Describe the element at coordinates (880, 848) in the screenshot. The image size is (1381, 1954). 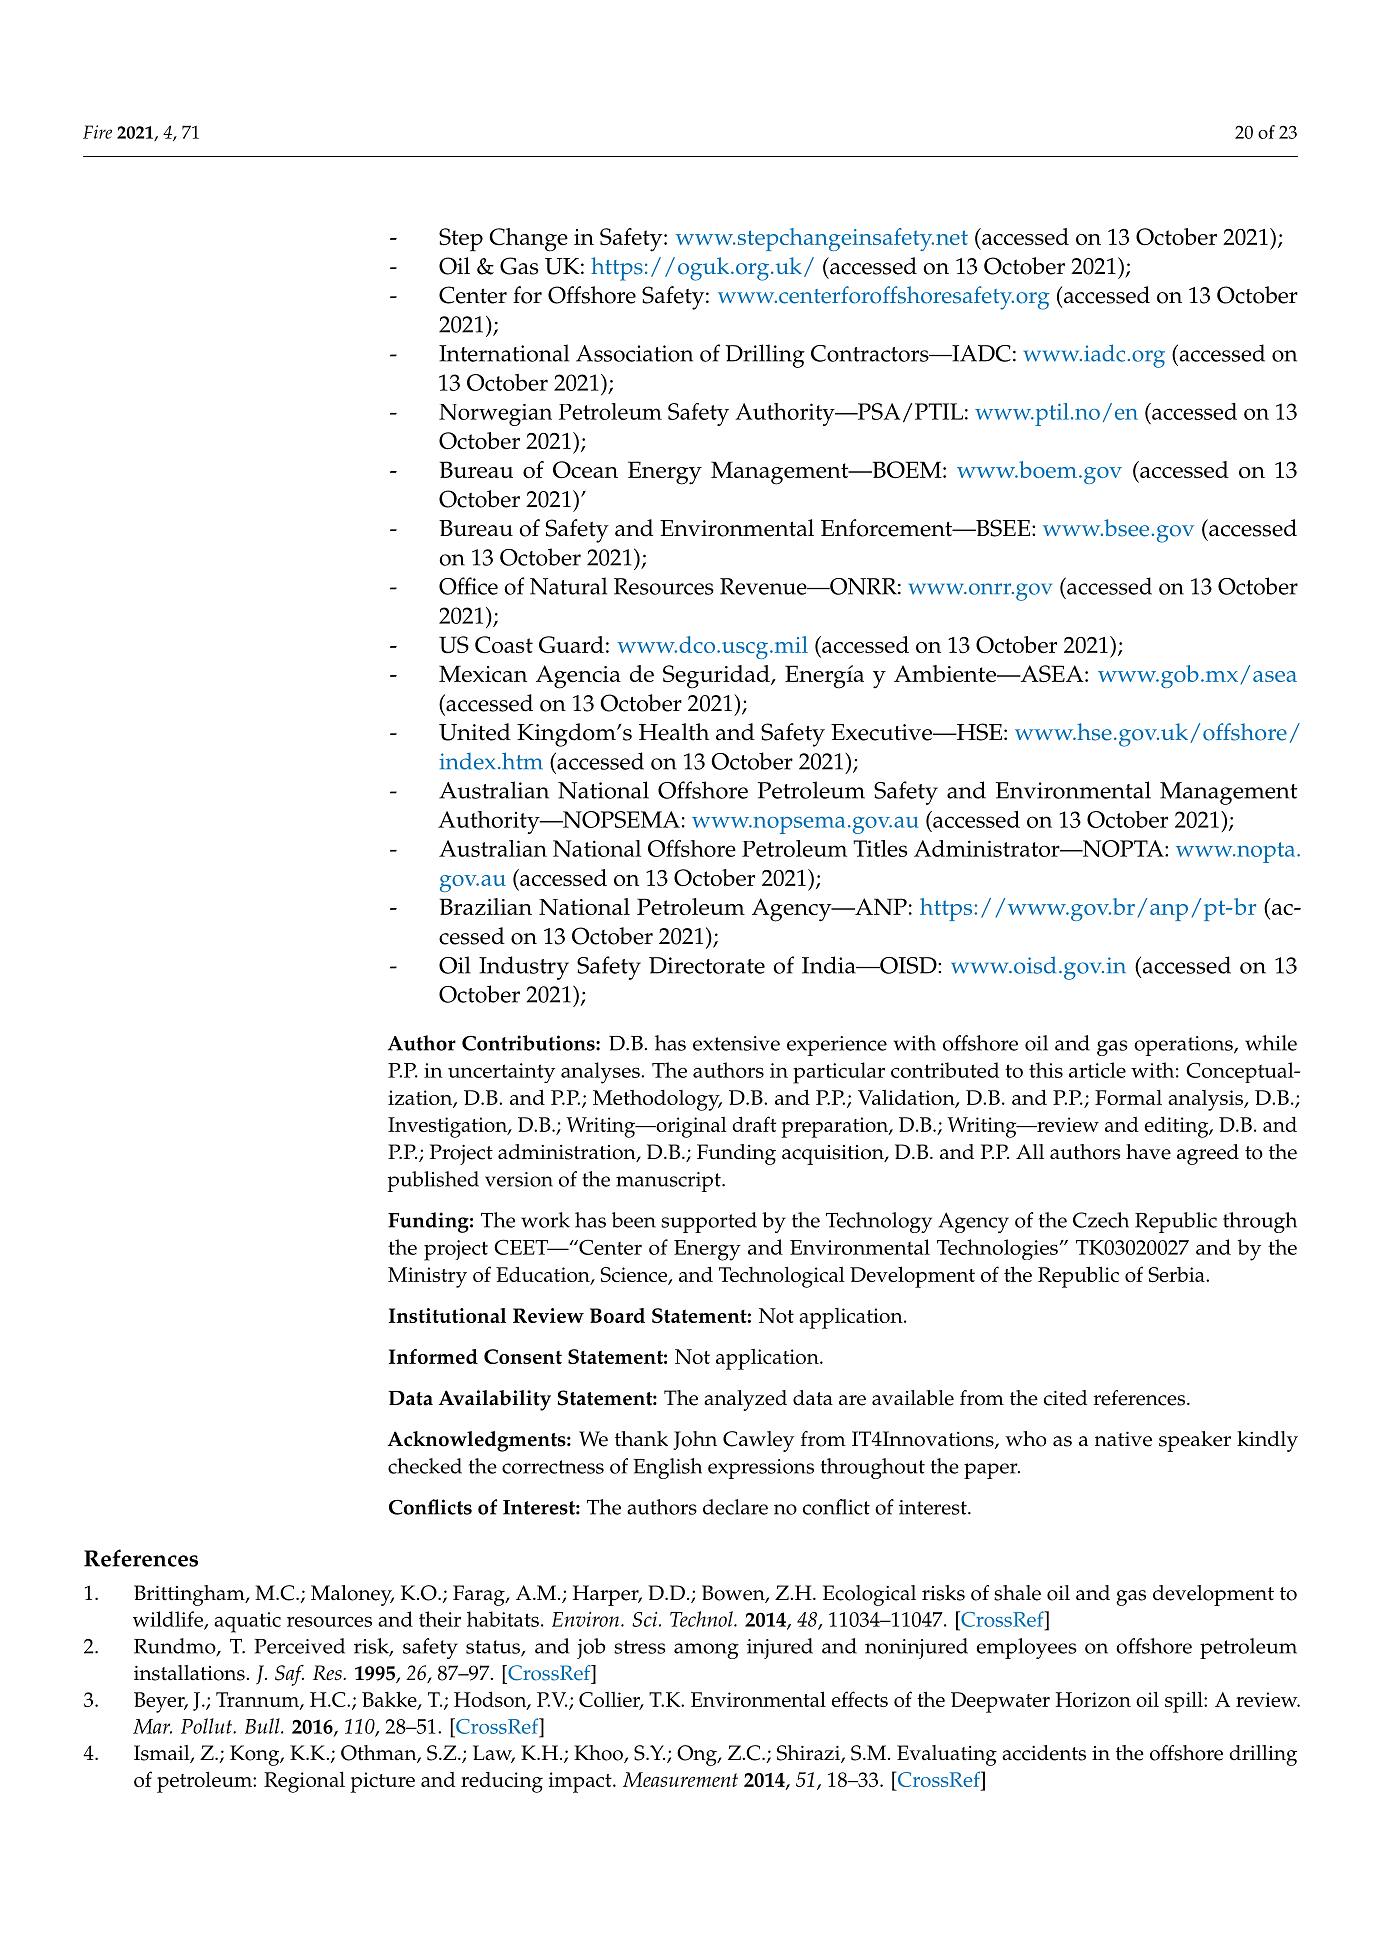
I see `Titles` at that location.
